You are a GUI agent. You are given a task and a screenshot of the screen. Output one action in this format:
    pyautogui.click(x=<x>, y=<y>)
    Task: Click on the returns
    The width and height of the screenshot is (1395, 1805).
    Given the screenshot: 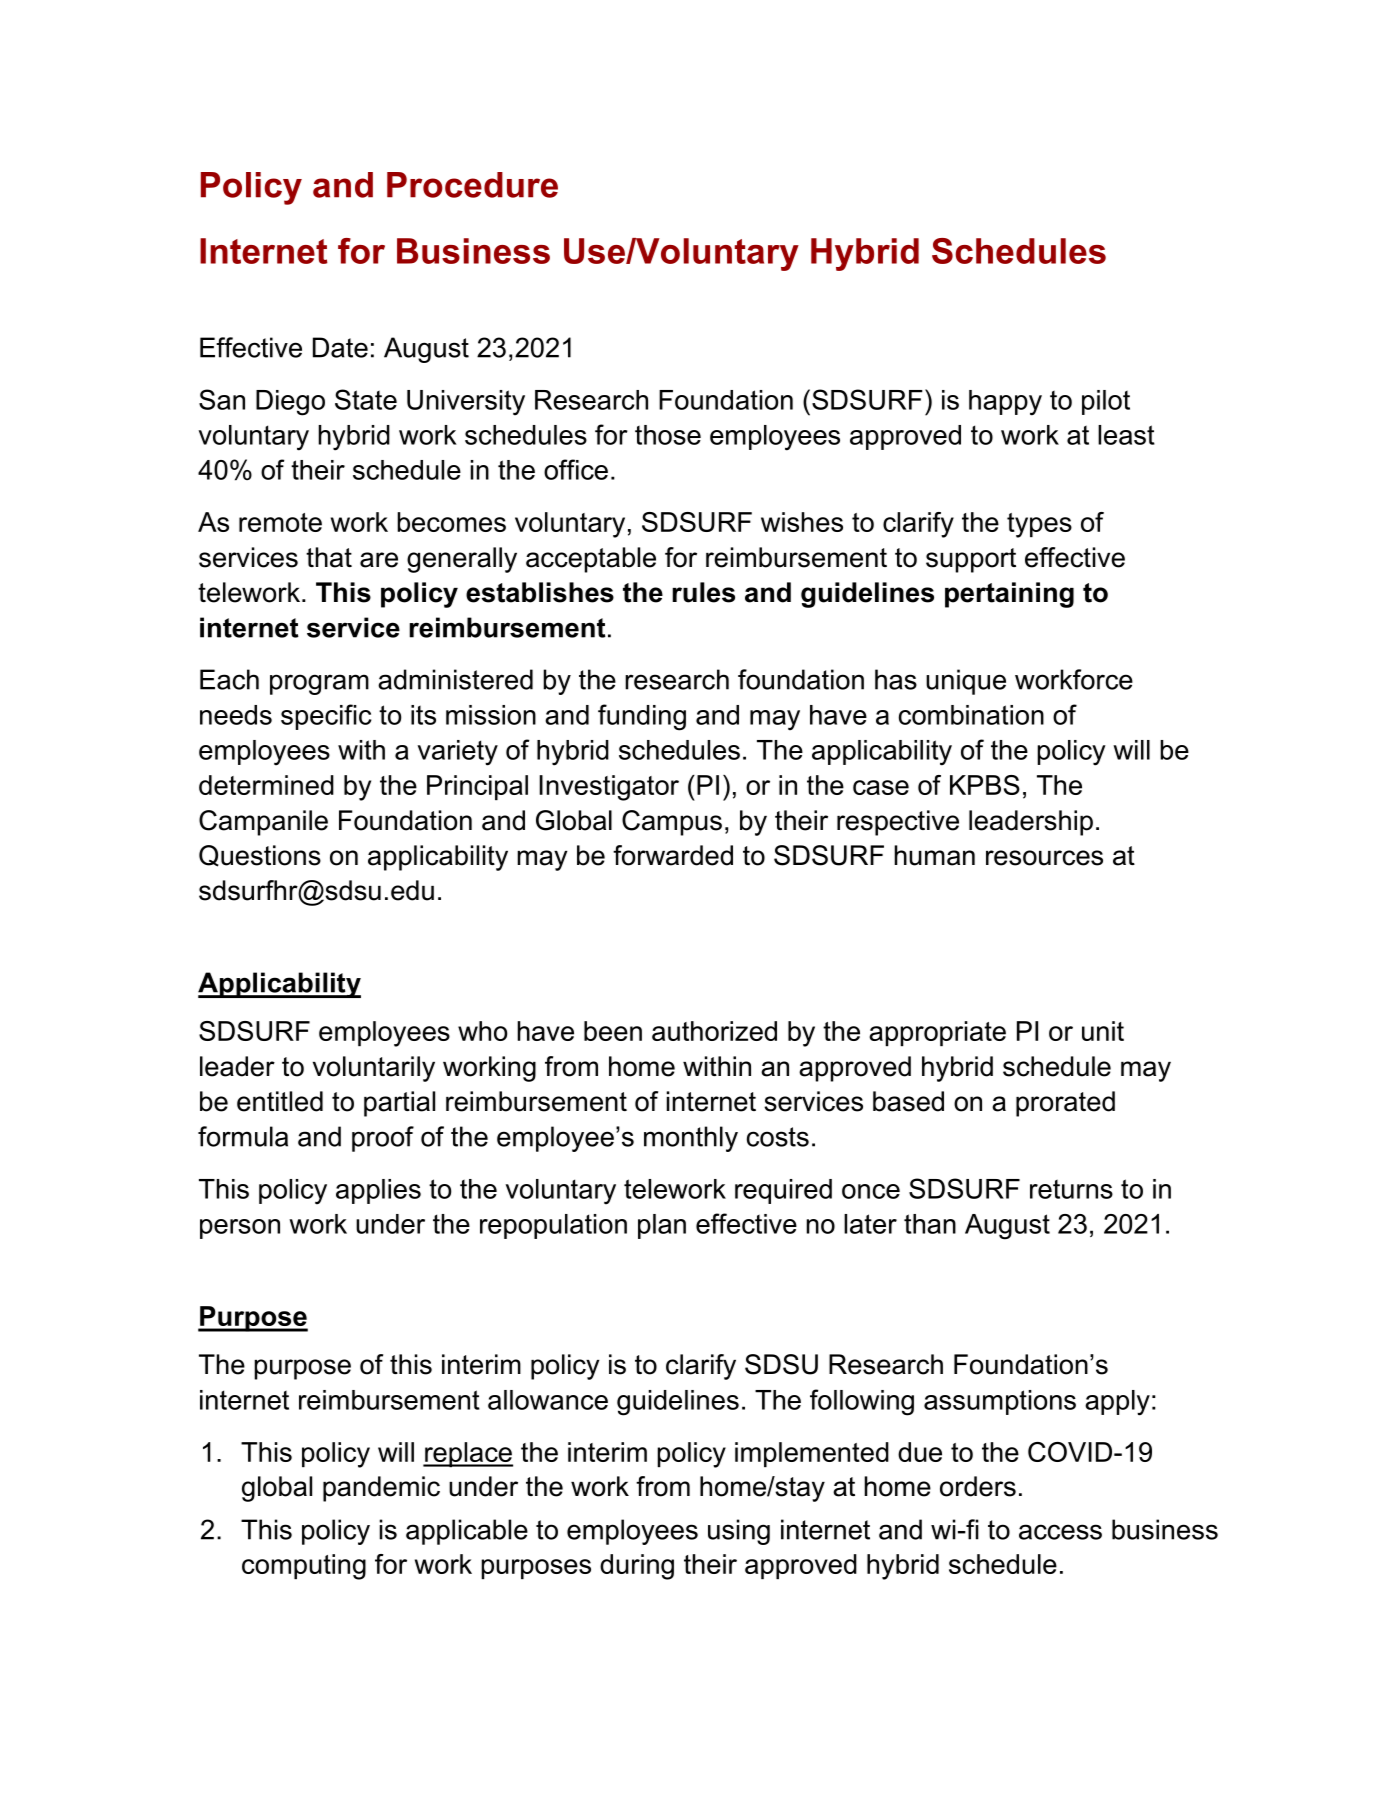 What is the action you would take?
    pyautogui.click(x=1071, y=1189)
